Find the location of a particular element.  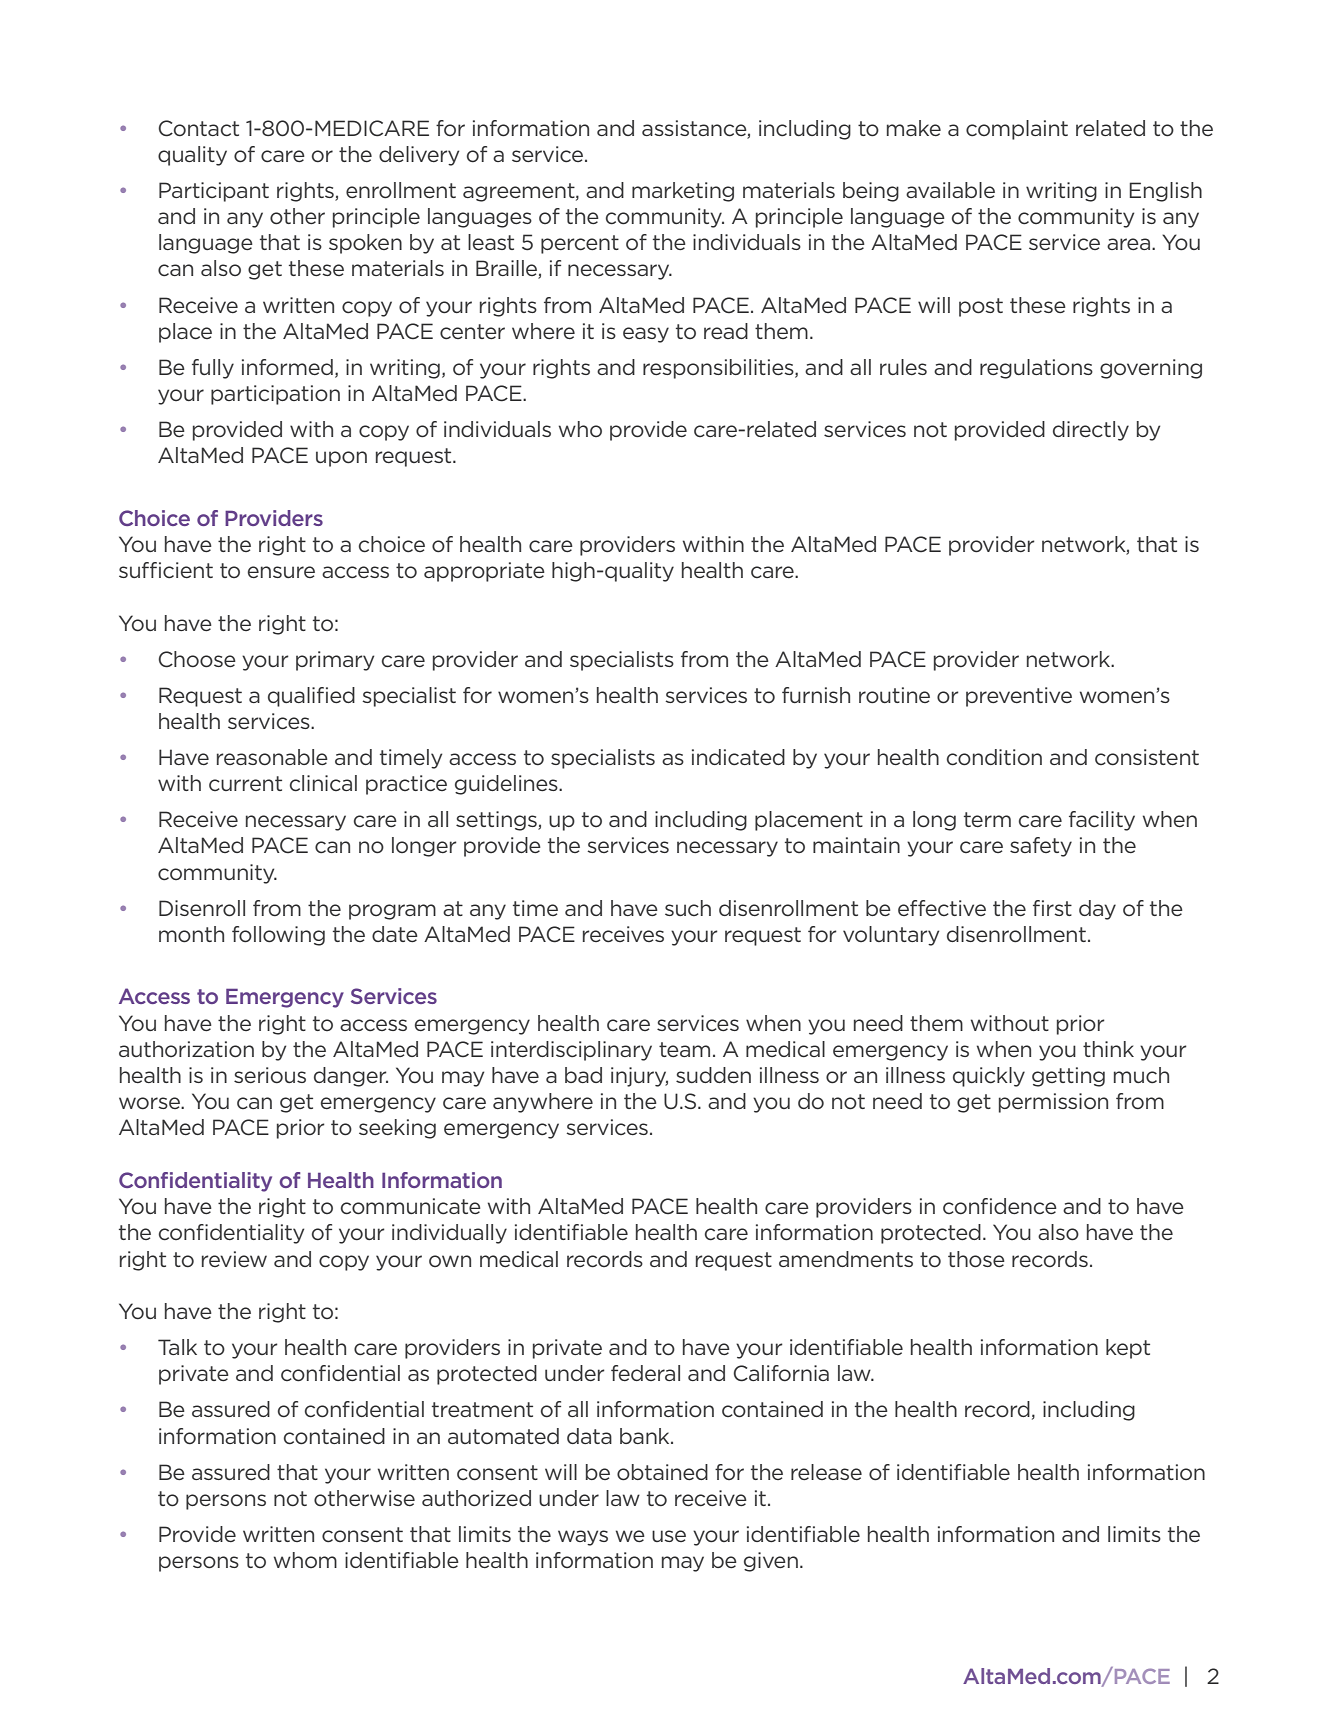

review is located at coordinates (234, 1259).
